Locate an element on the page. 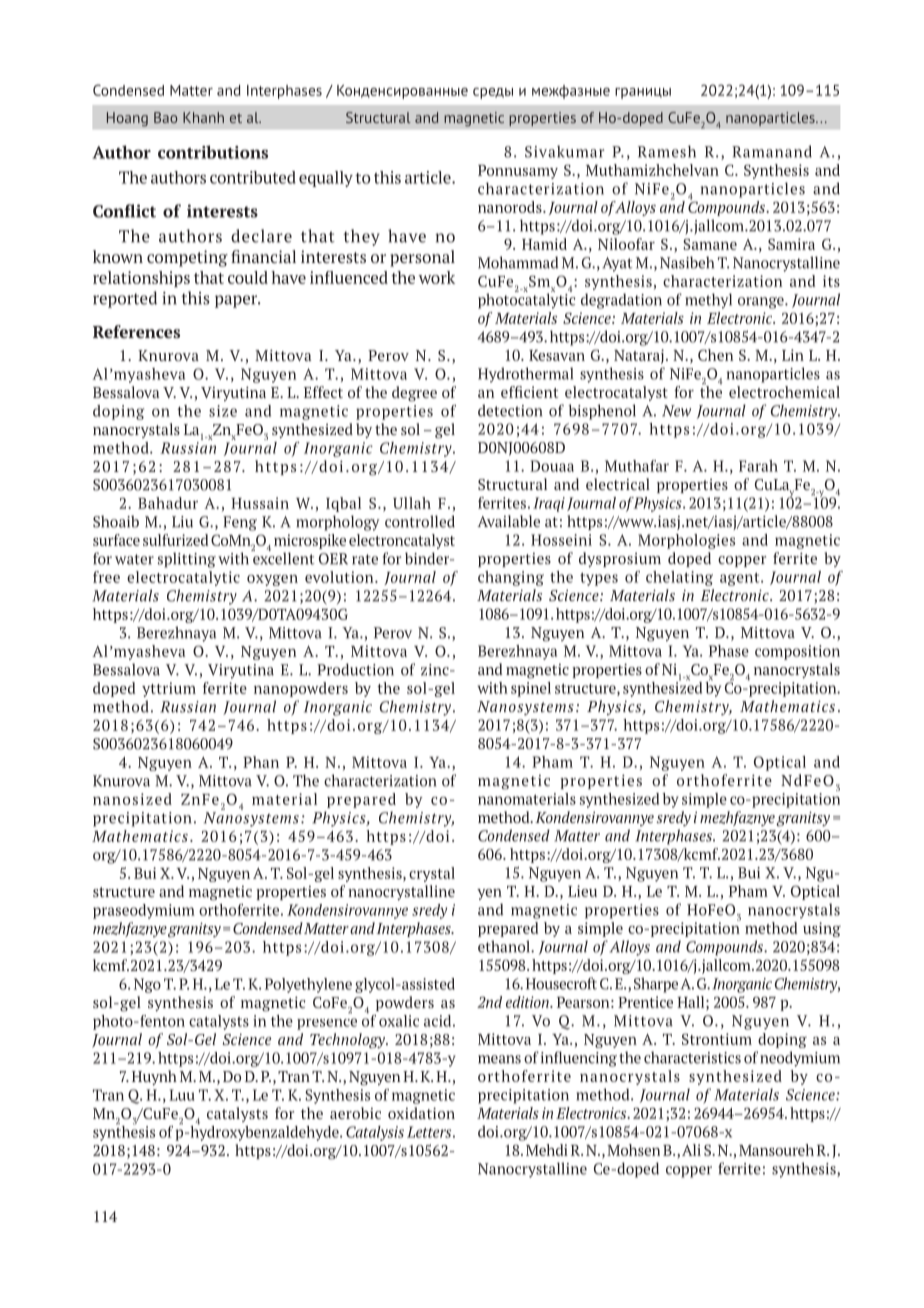 The width and height of the page is (924, 1308). ethanol is located at coordinates (505, 946).
